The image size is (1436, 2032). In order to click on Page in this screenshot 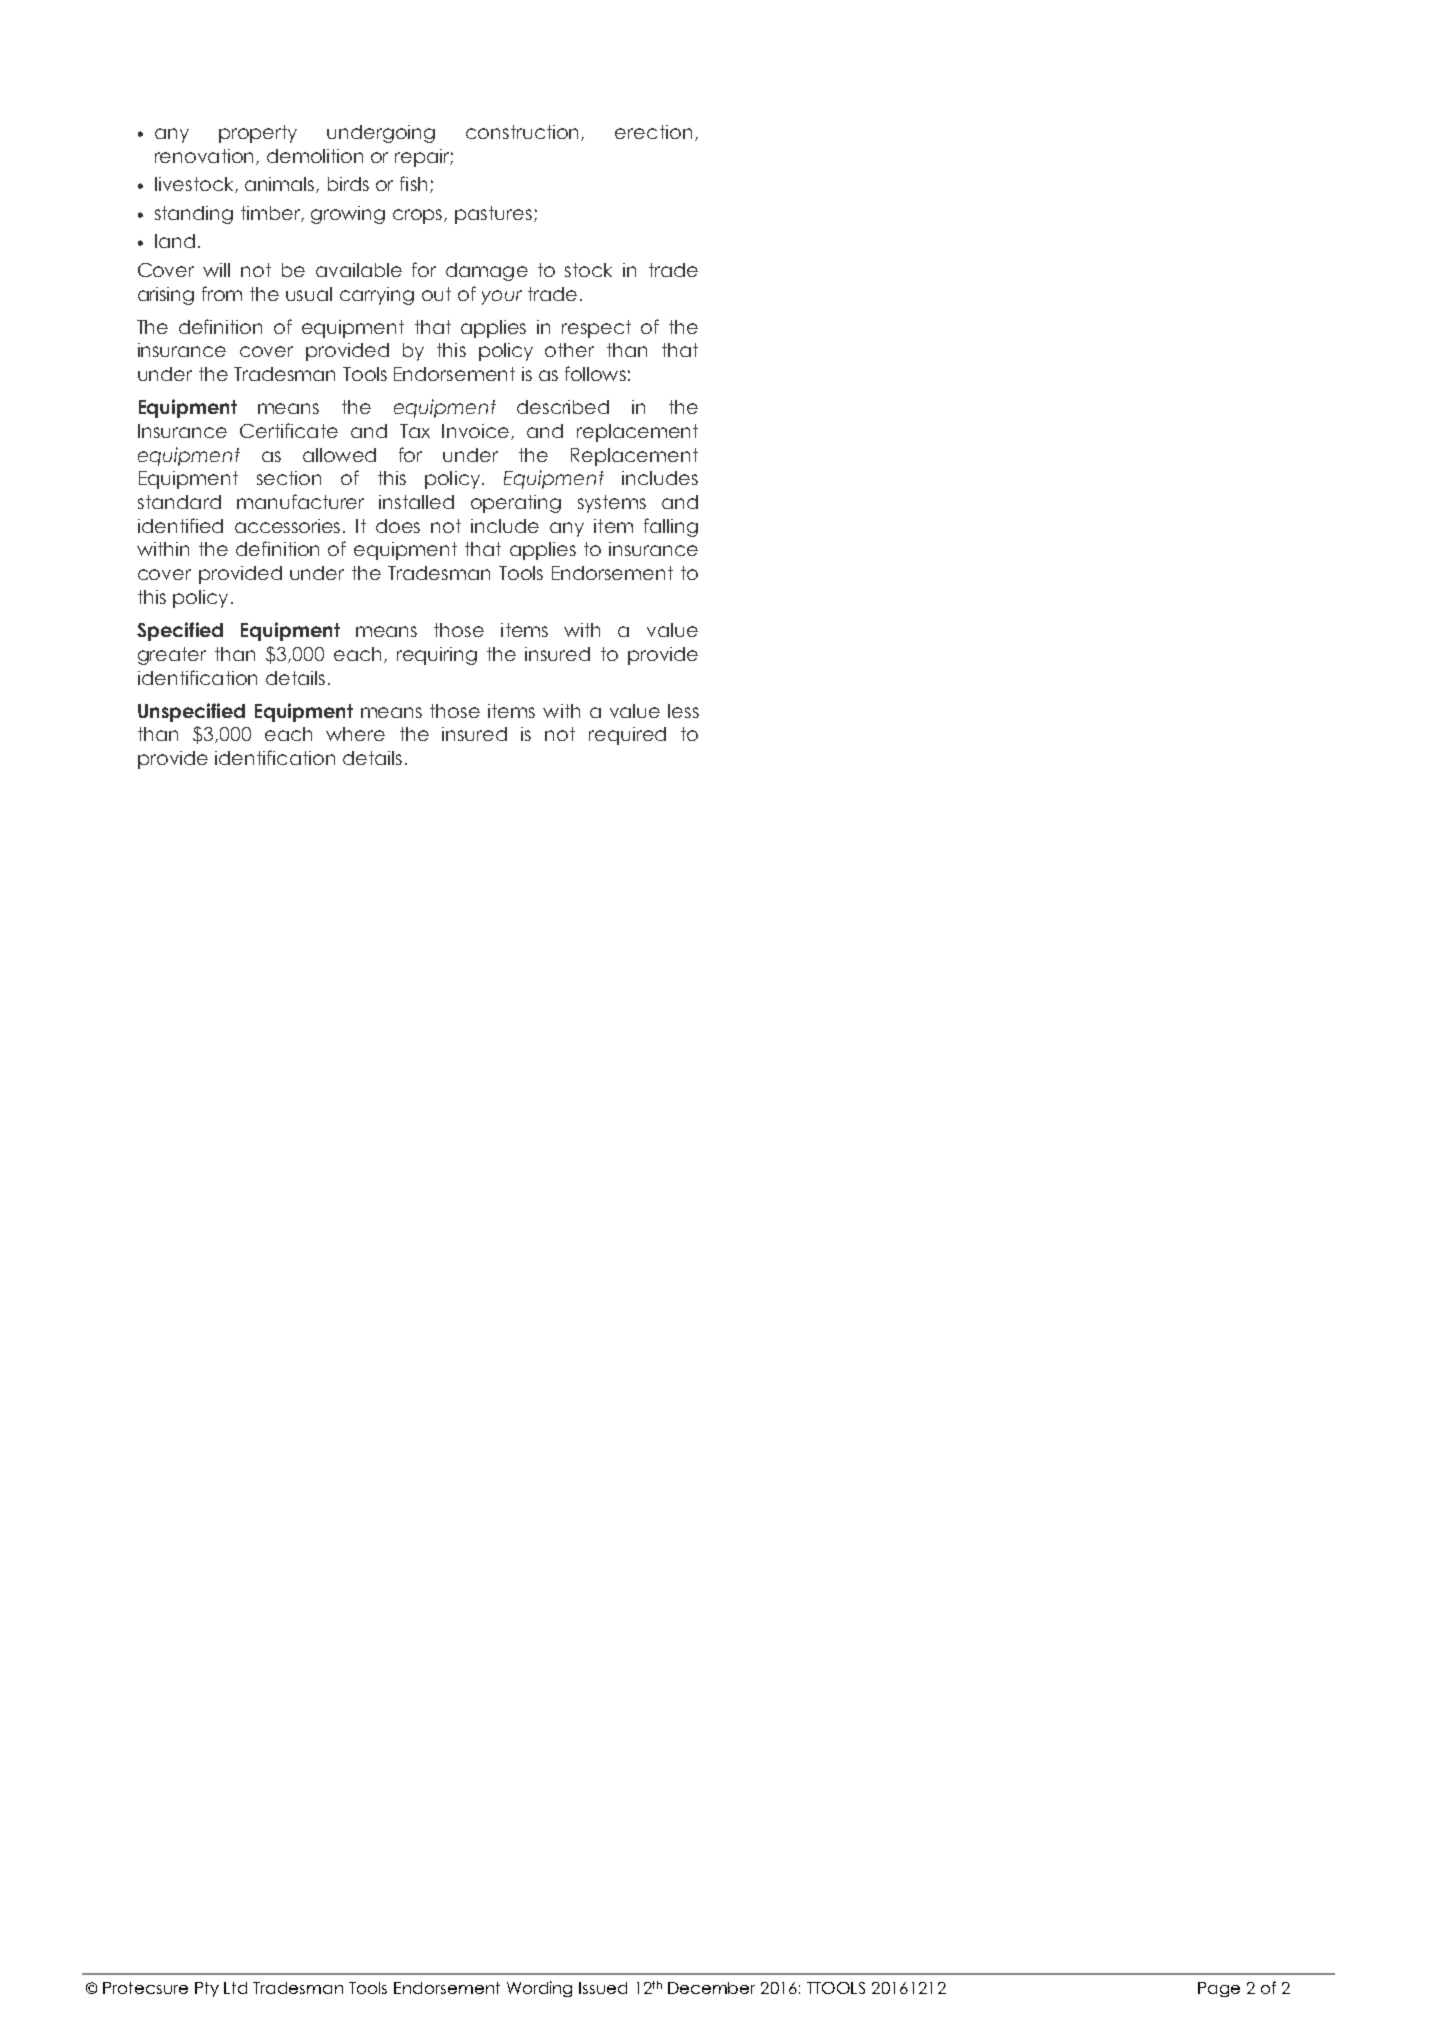, I will do `click(1219, 1989)`.
